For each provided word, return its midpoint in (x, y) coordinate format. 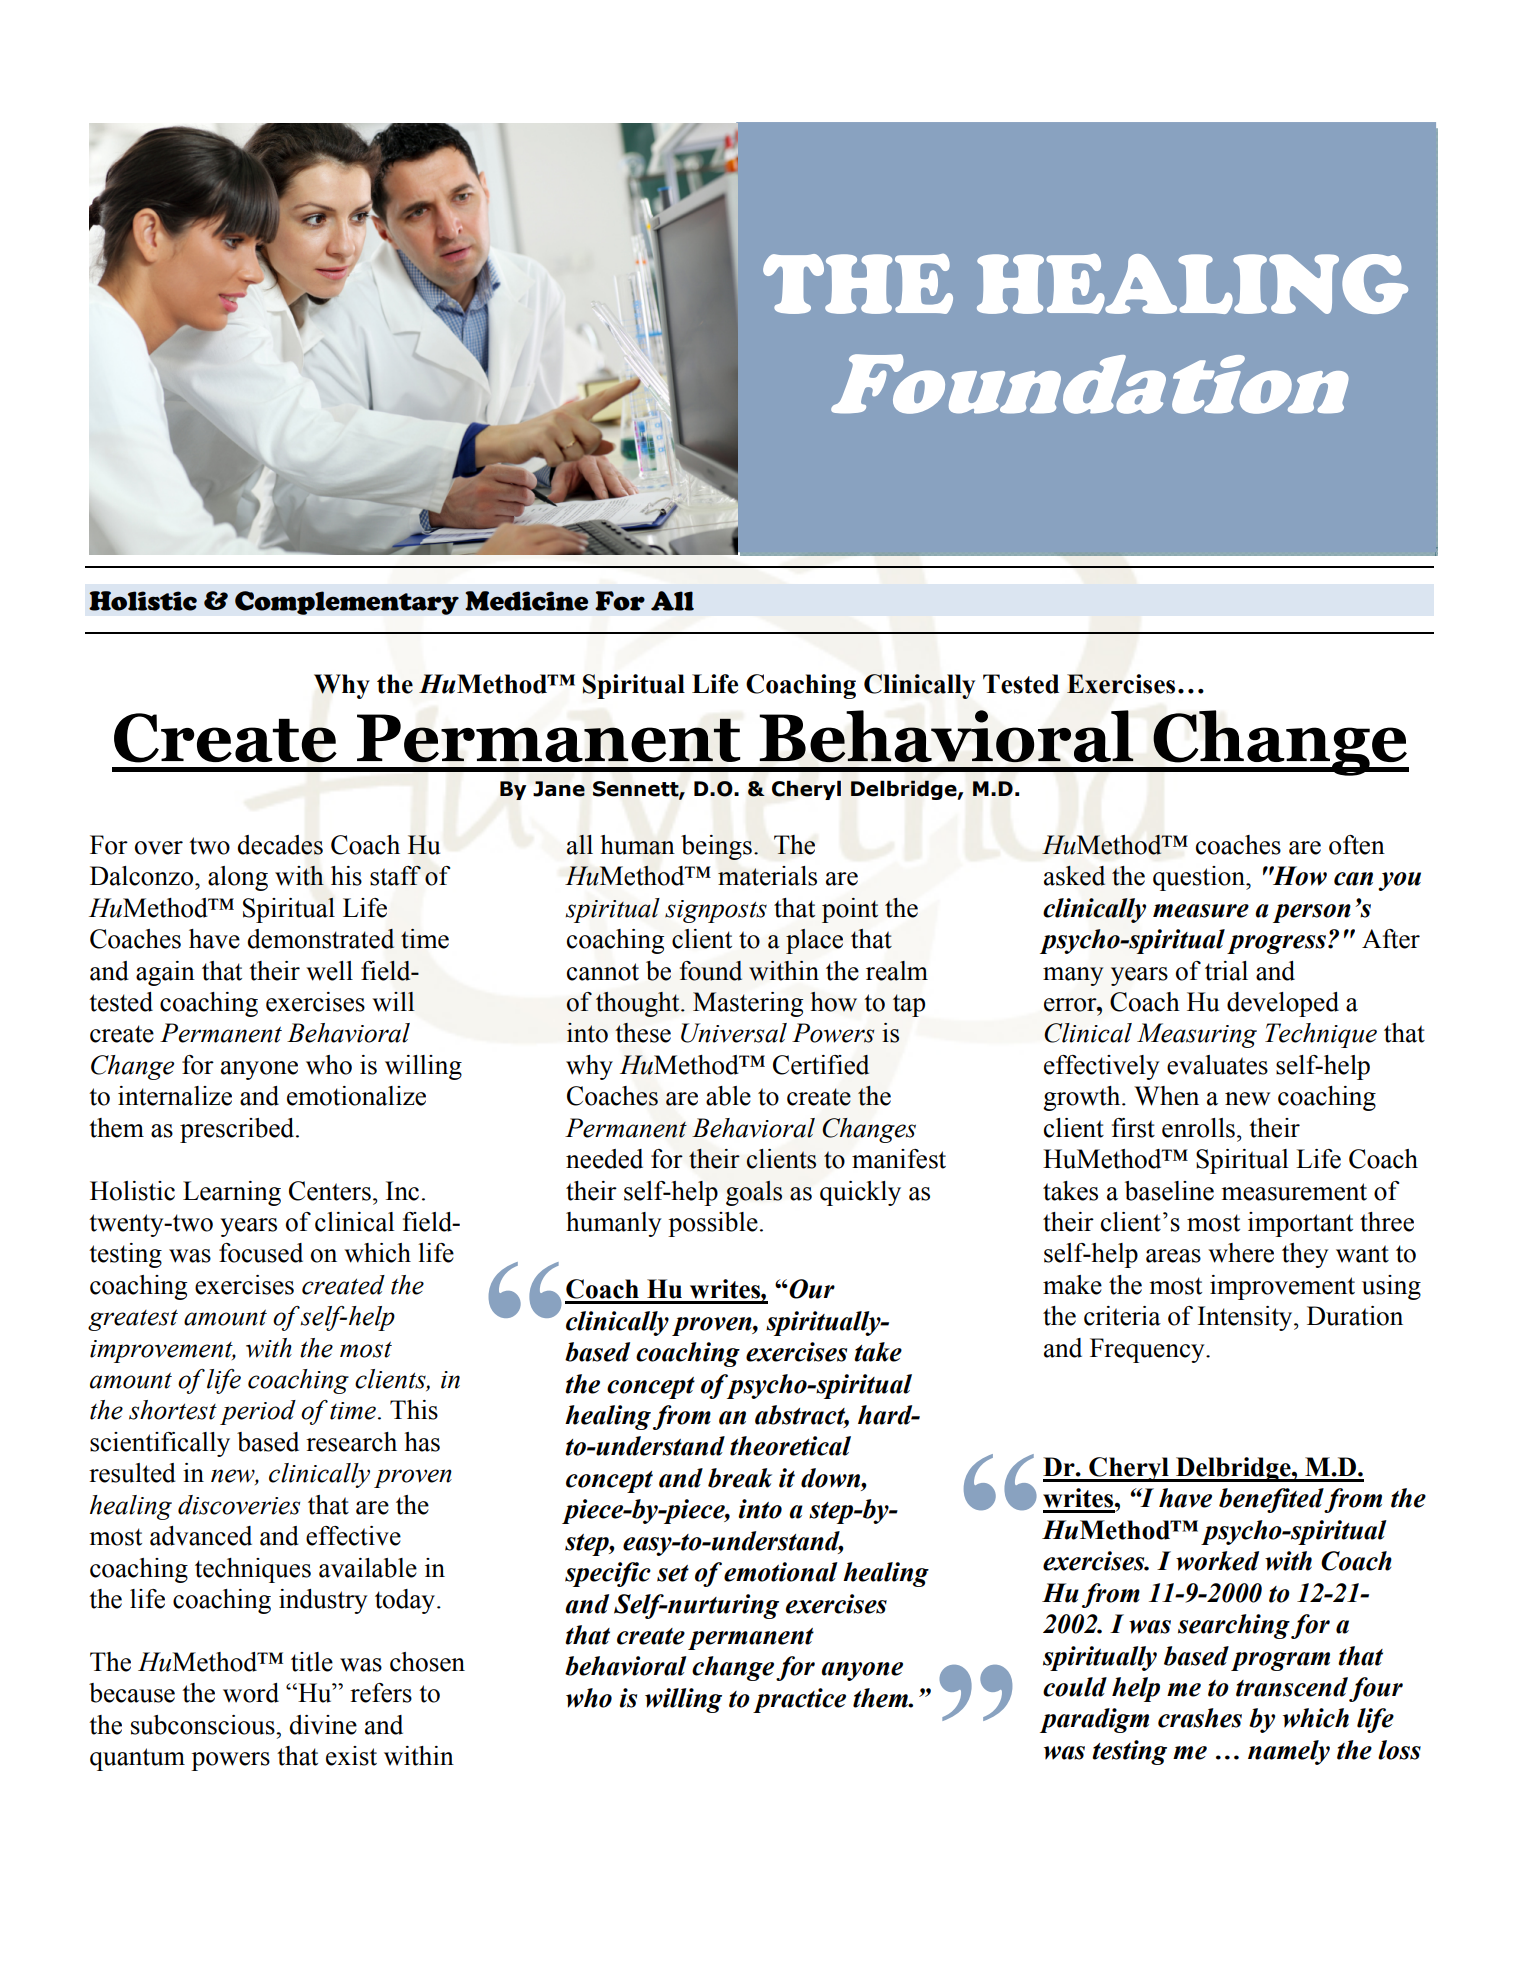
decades (280, 845)
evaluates (1217, 1065)
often (1357, 845)
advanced (201, 1536)
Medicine (526, 601)
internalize (175, 1096)
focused (261, 1253)
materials (767, 876)
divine (323, 1725)
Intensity (1246, 1318)
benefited (1272, 1500)
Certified (821, 1065)
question (1200, 878)
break (740, 1478)
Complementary (347, 603)
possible (713, 1224)
